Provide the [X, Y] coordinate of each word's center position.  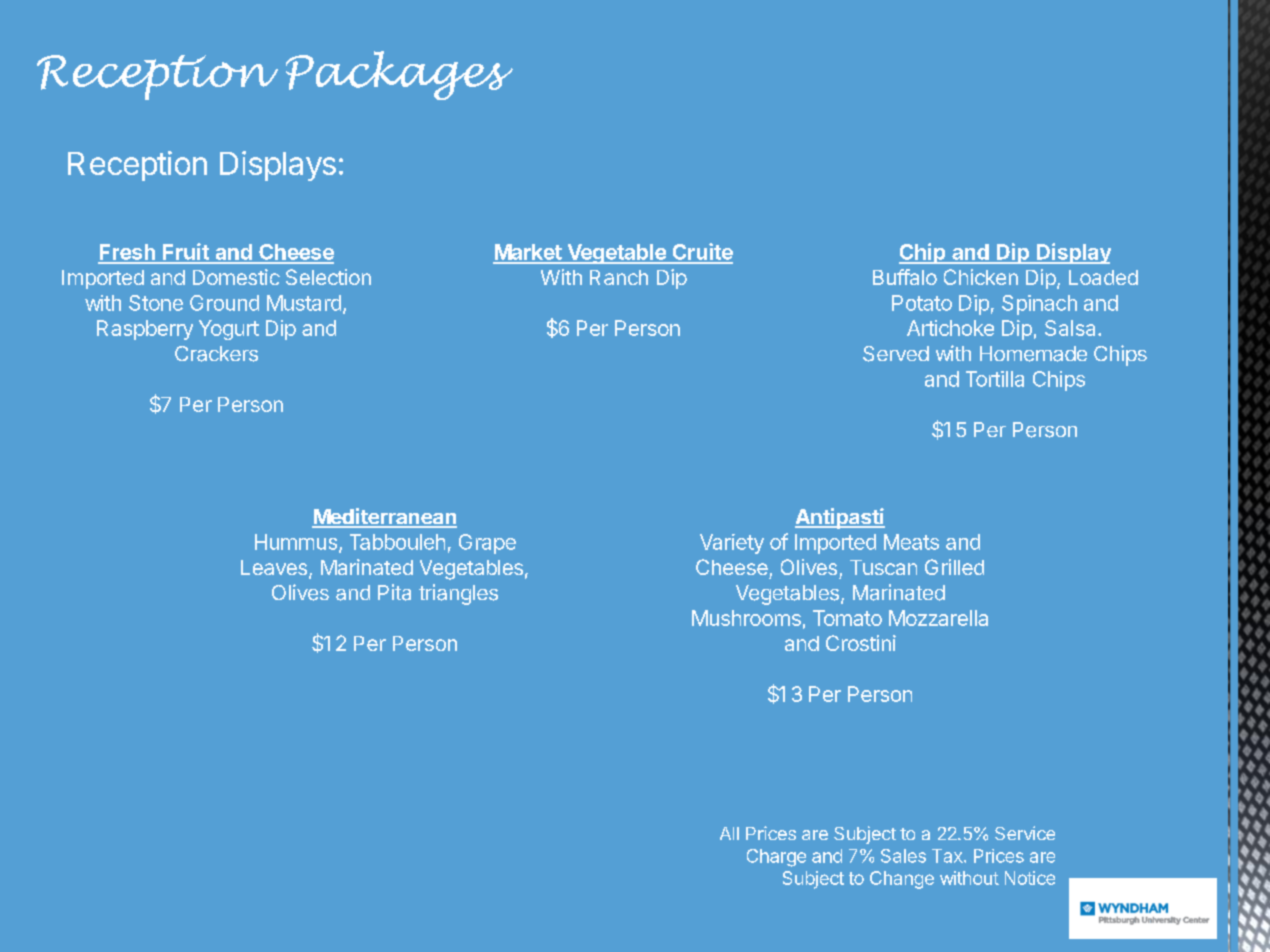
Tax [948, 856]
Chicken [981, 277]
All [729, 833]
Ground [224, 303]
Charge [776, 858]
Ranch [619, 277]
